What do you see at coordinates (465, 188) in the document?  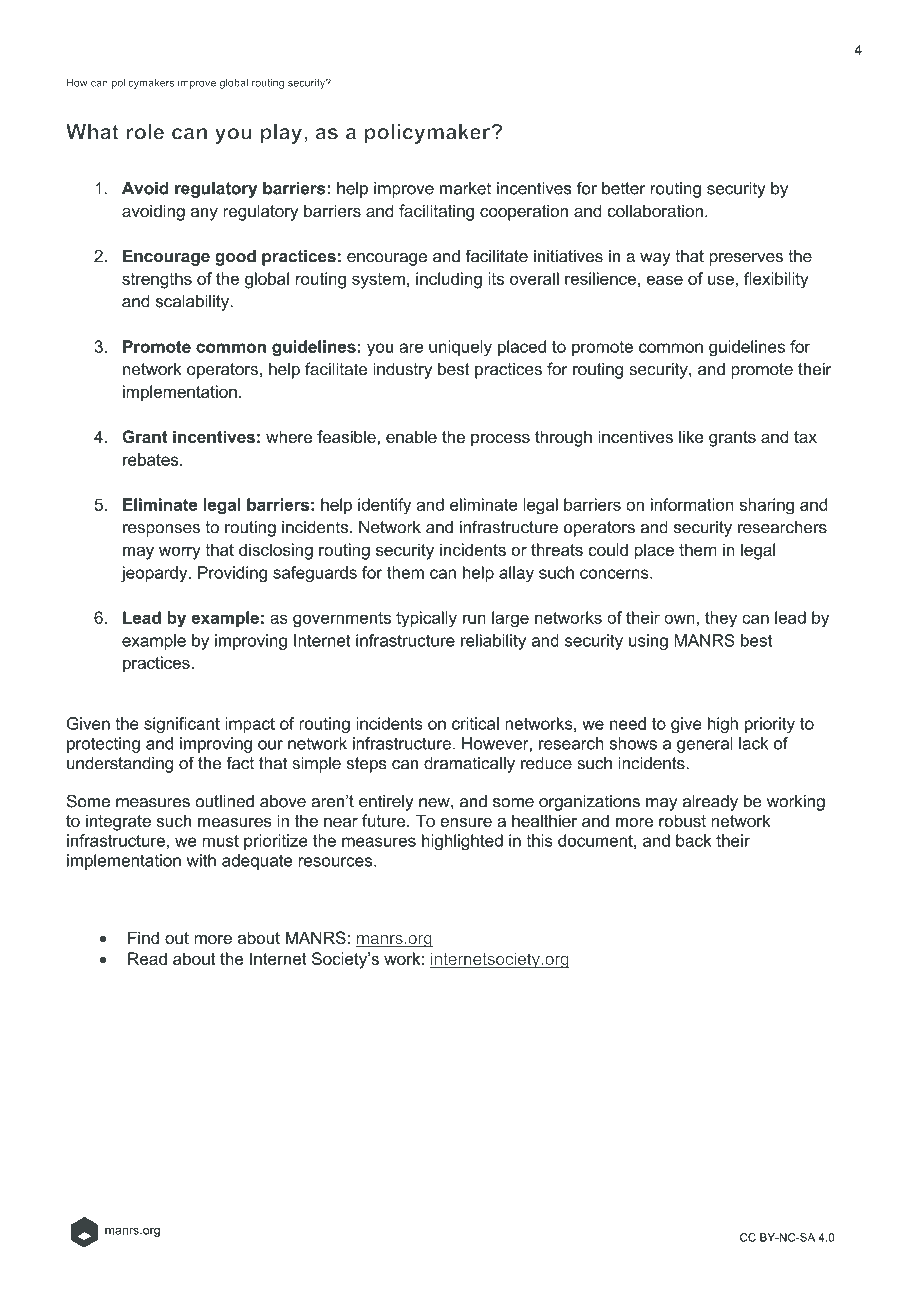 I see `market` at bounding box center [465, 188].
